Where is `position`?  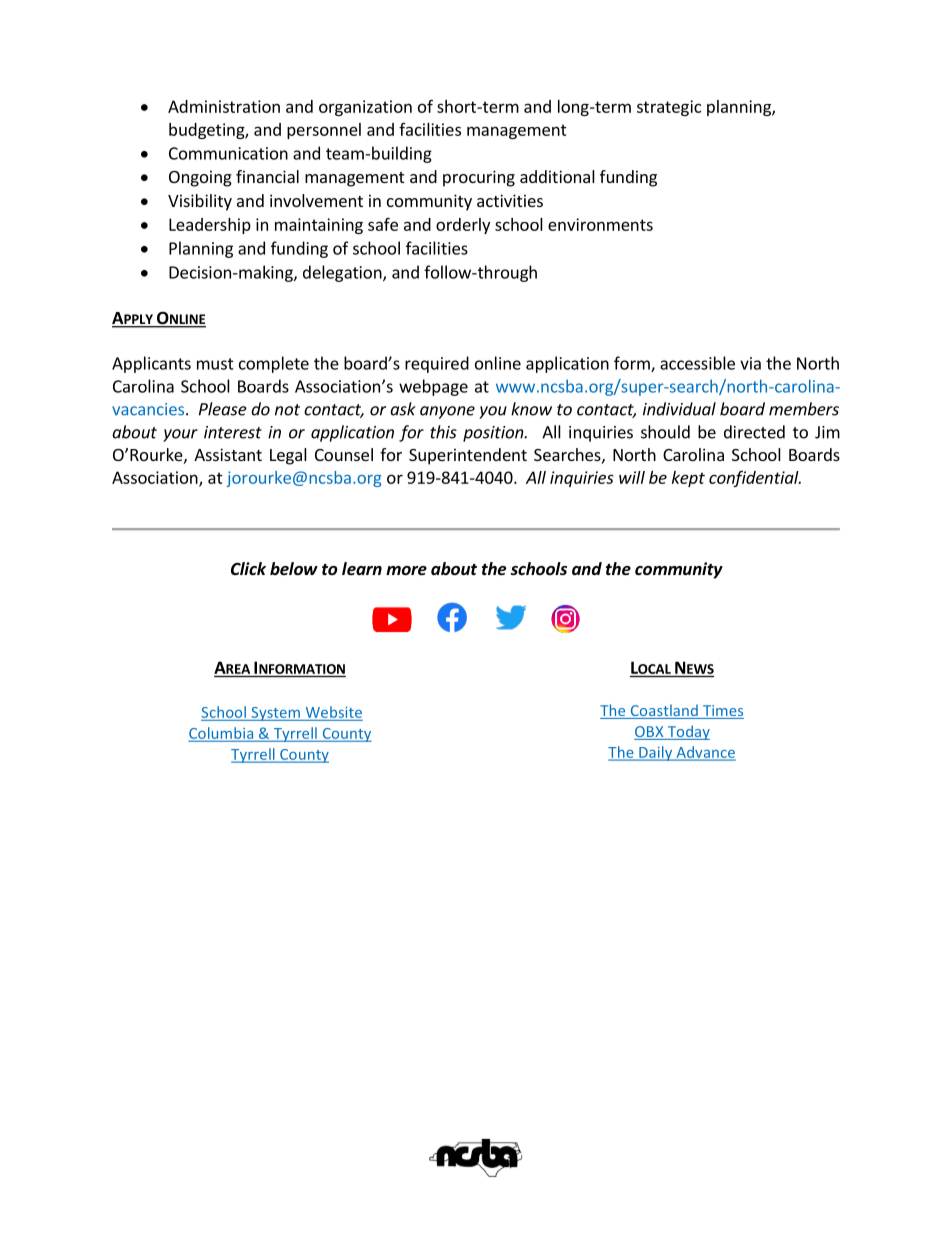 position is located at coordinates (494, 434).
